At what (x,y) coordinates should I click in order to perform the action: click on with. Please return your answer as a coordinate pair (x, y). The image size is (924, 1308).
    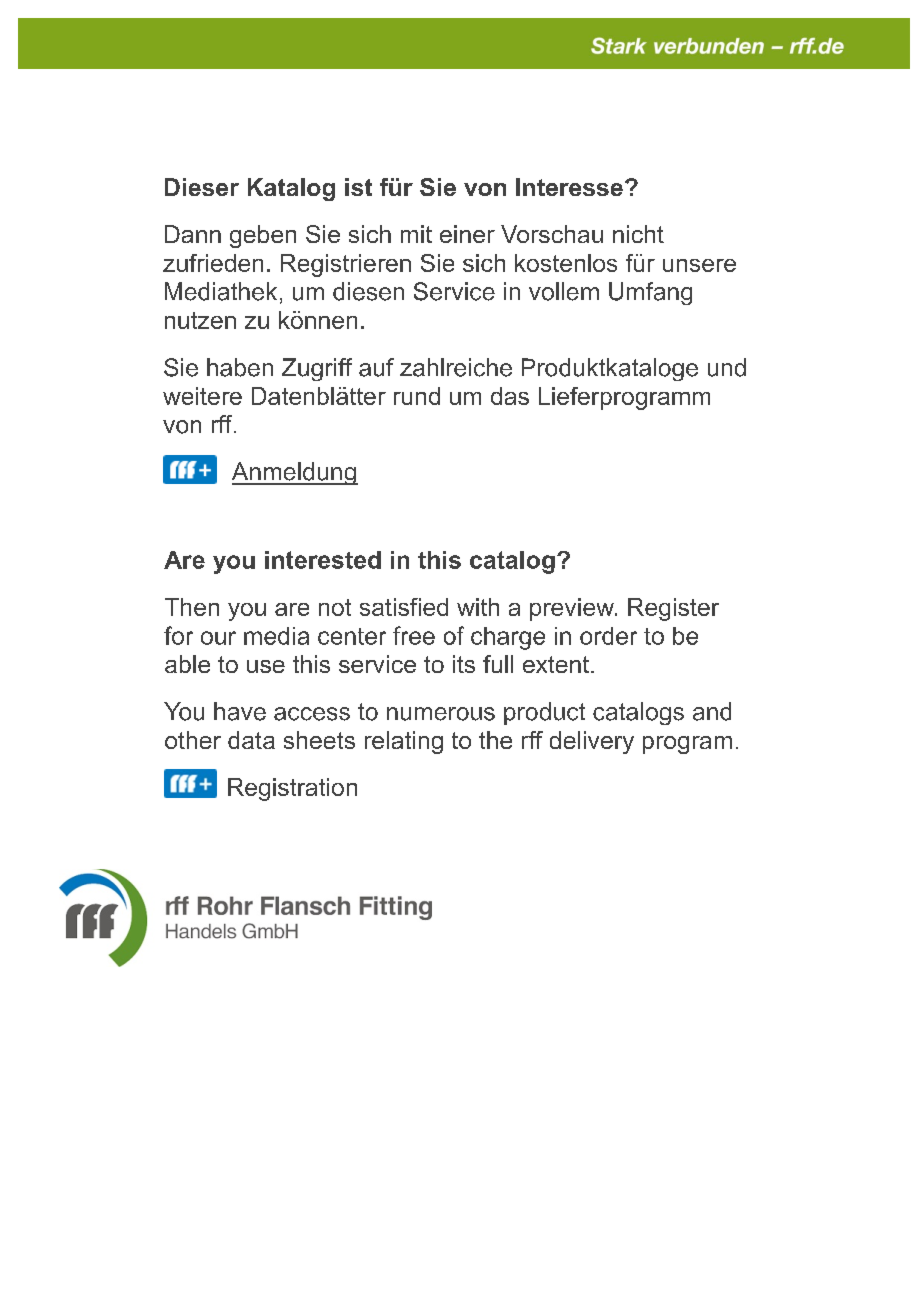
    Looking at the image, I should click on (478, 607).
